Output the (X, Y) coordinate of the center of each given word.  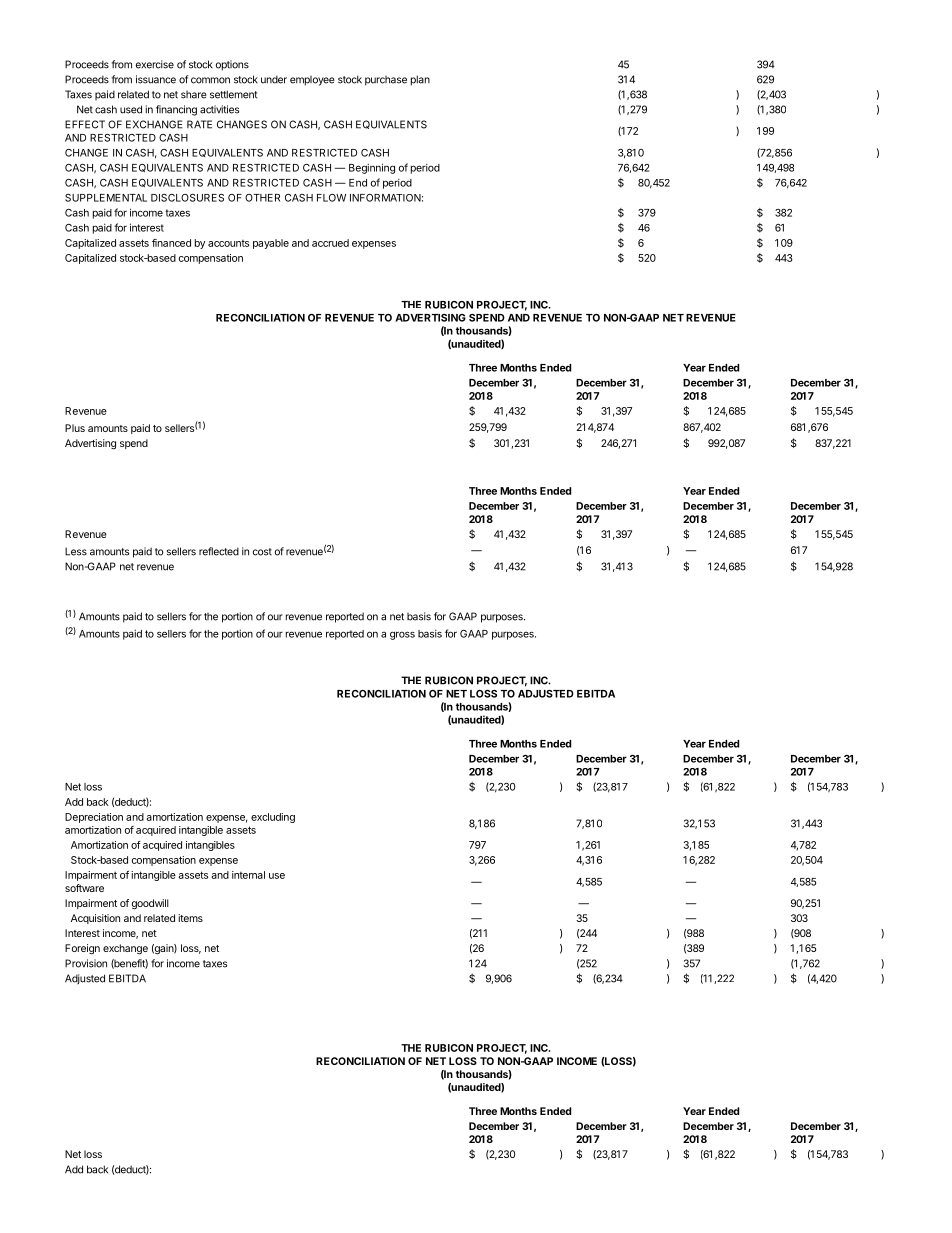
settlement (233, 94)
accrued (330, 243)
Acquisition (95, 919)
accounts (228, 243)
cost (262, 552)
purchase (386, 81)
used (131, 109)
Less (76, 551)
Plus (75, 428)
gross (402, 635)
